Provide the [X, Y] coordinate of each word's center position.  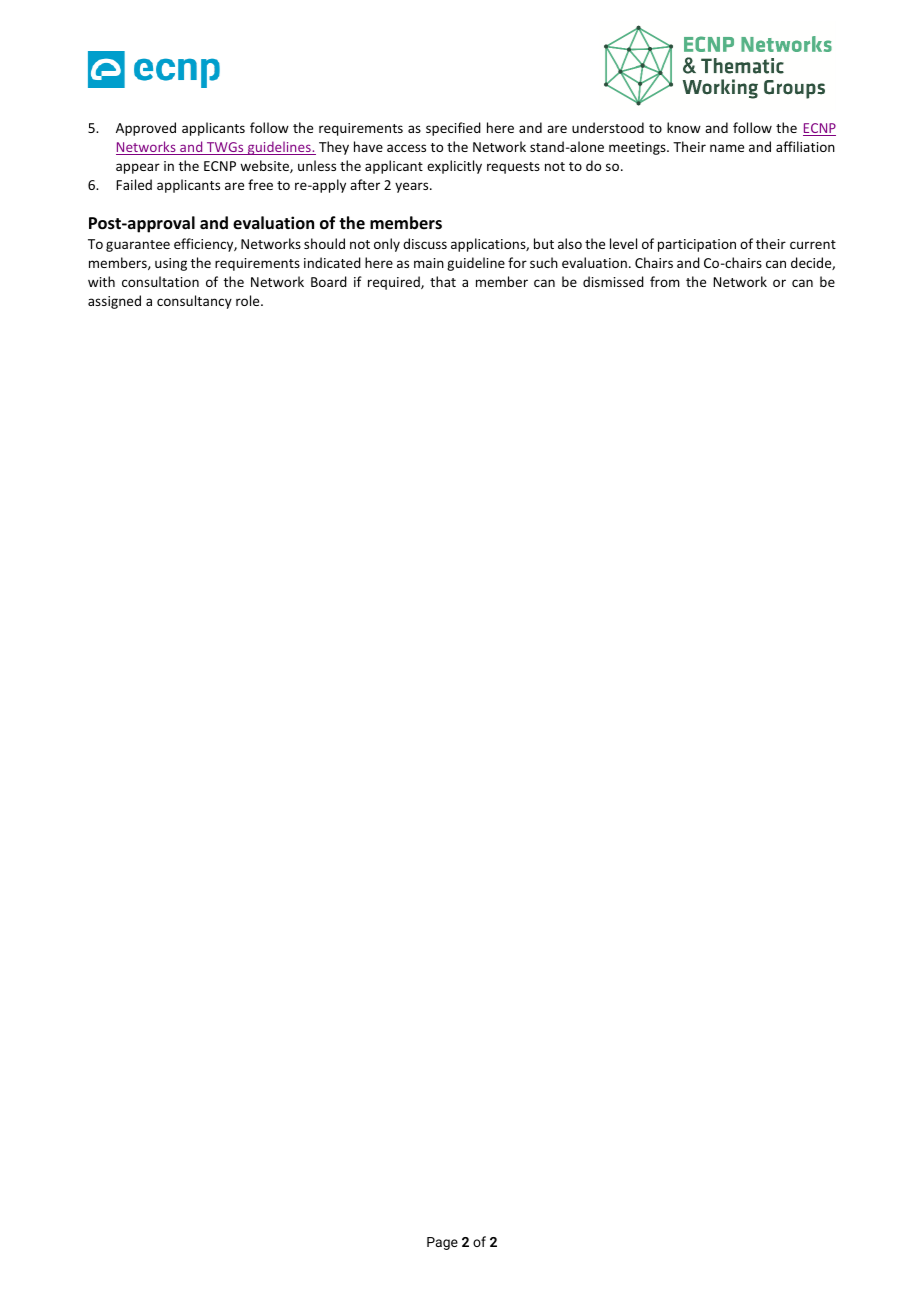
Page [442, 1243]
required [395, 283]
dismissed [613, 281]
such [544, 262]
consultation [160, 281]
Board [329, 281]
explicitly [454, 167]
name [727, 148]
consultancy [194, 302]
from [665, 281]
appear [138, 168]
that [443, 281]
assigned [114, 302]
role [249, 300]
